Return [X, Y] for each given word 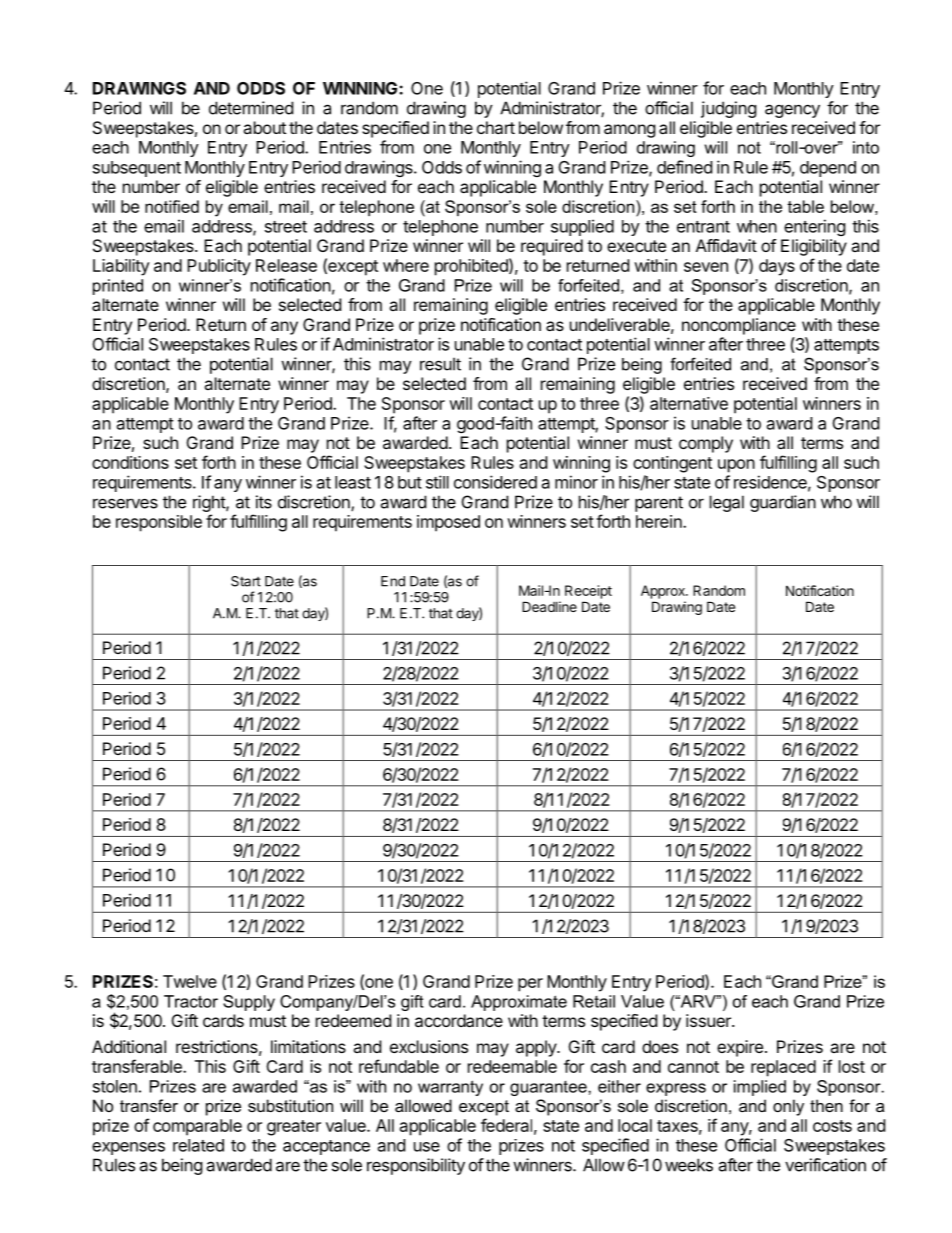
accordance [459, 1020]
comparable [197, 1127]
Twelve [190, 981]
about [264, 127]
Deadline [549, 606]
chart [496, 127]
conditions [130, 462]
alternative [689, 403]
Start [246, 581]
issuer [709, 1020]
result [440, 364]
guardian [783, 503]
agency [792, 111]
